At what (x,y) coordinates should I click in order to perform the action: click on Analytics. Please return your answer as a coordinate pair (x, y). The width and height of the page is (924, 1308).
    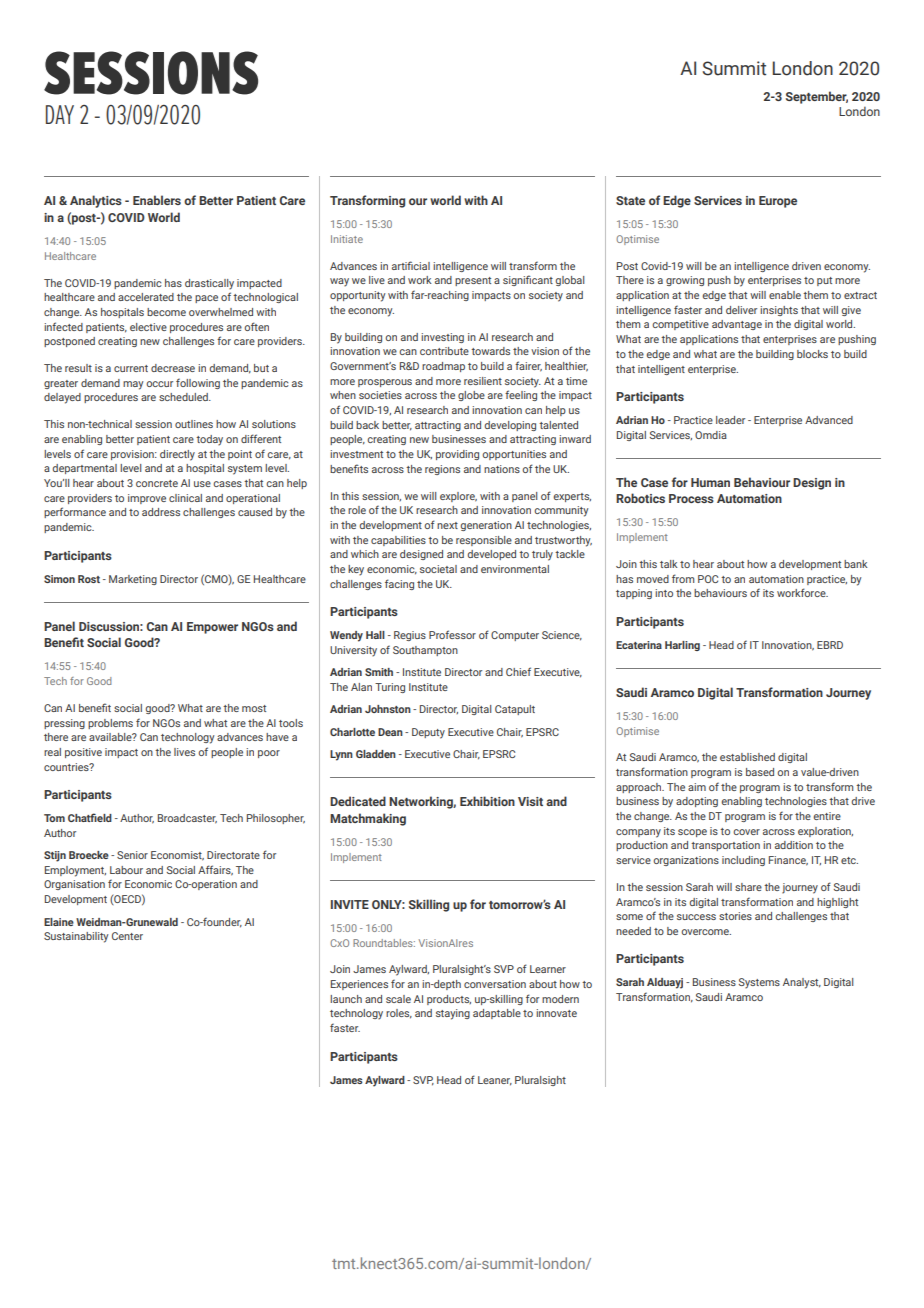
    Looking at the image, I should click on (96, 201).
